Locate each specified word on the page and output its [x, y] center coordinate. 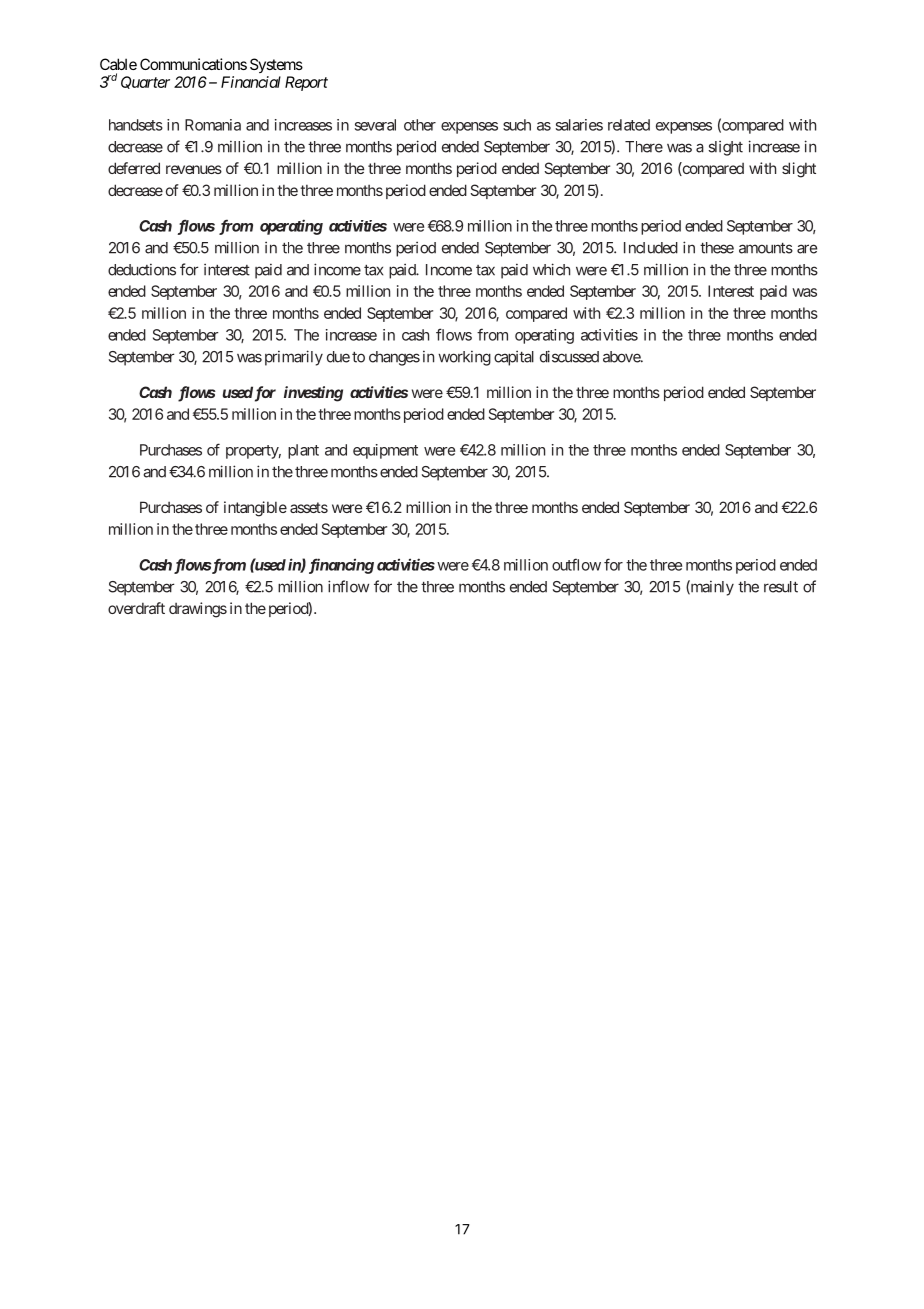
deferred [134, 168]
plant [303, 451]
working [464, 358]
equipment [385, 451]
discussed [569, 356]
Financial [251, 82]
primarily [294, 358]
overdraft [136, 608]
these [717, 248]
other [420, 125]
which [551, 269]
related [629, 125]
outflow [576, 564]
